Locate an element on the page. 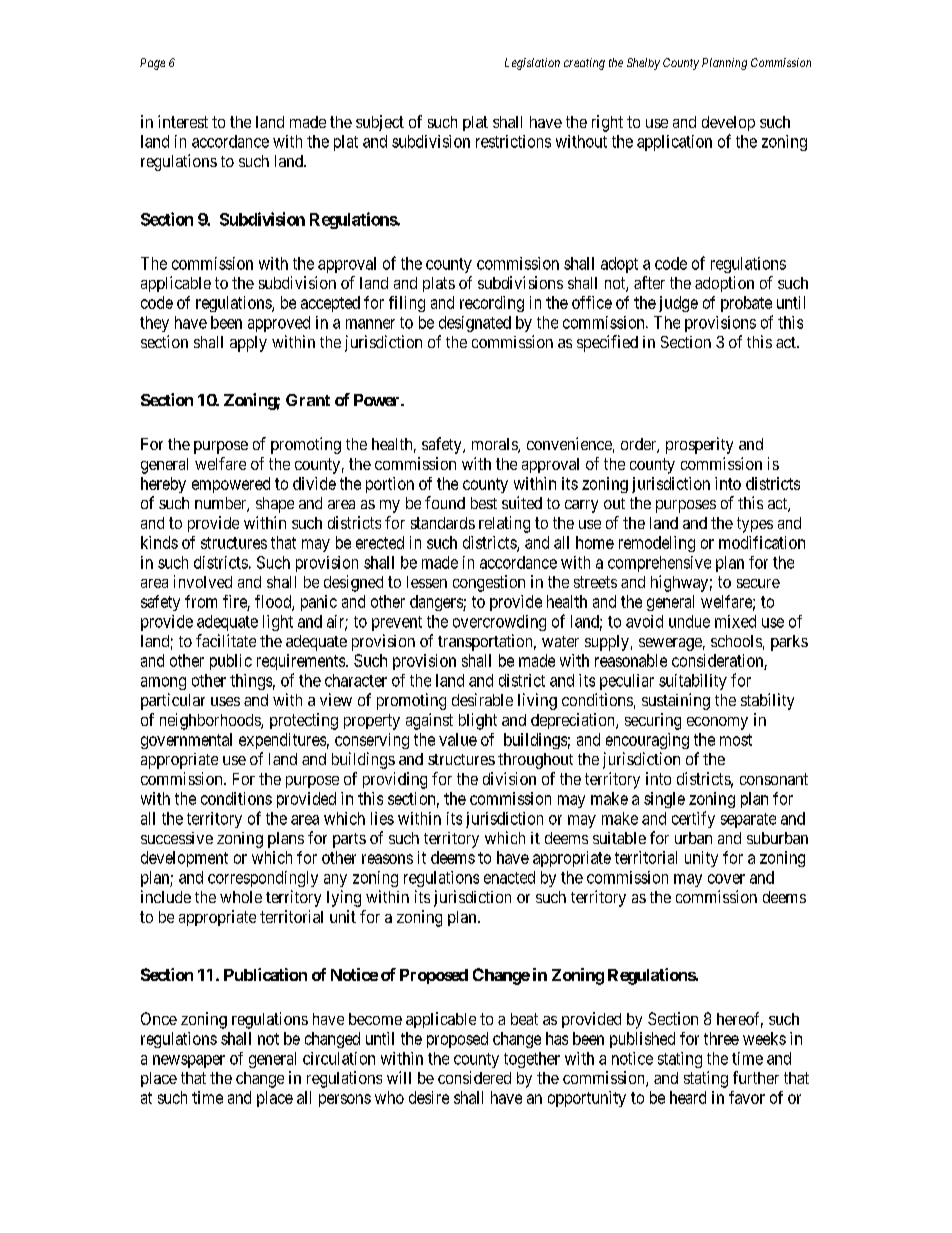  interest is located at coordinates (183, 121).
